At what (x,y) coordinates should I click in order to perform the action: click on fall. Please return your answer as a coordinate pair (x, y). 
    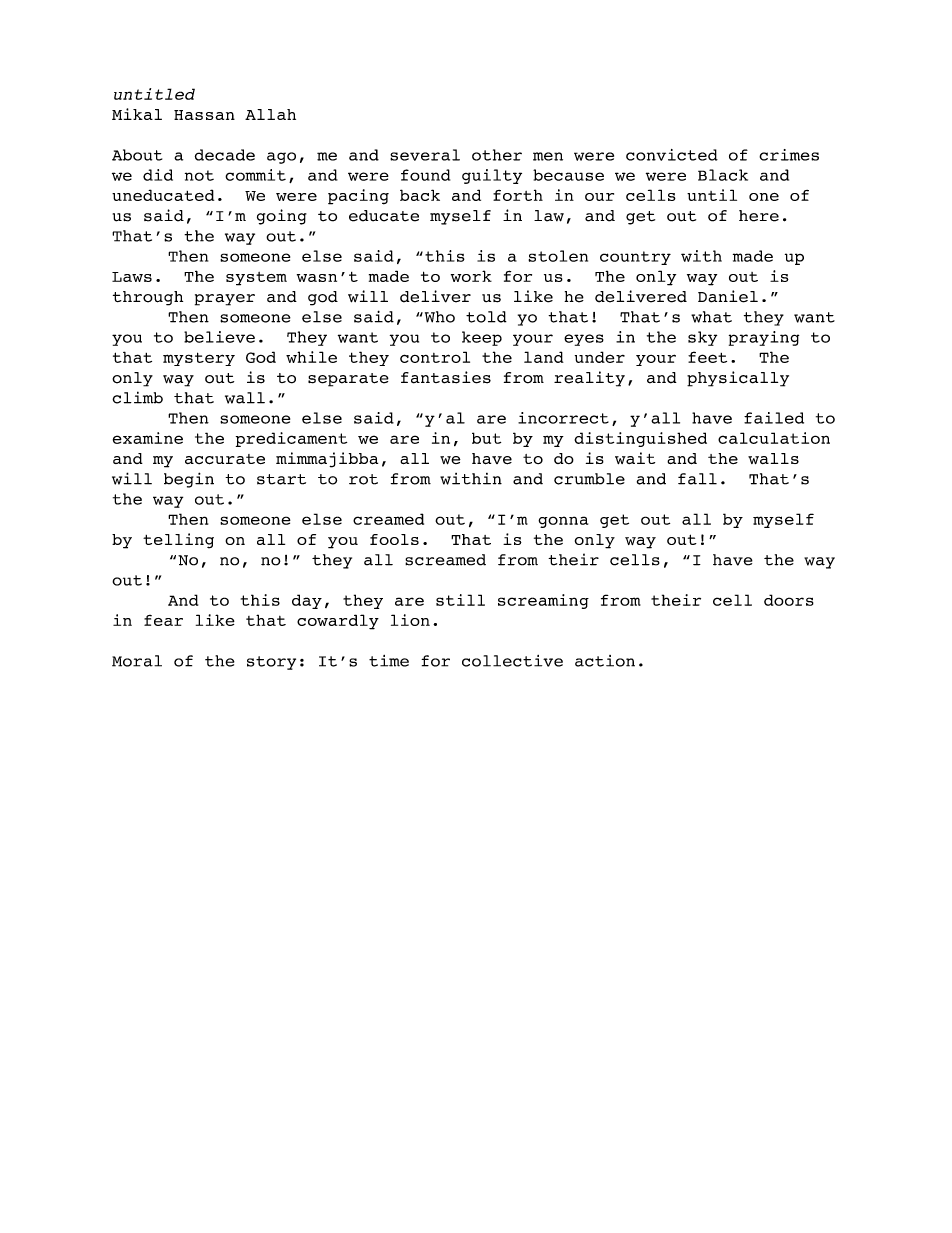
    Looking at the image, I should click on (697, 479).
